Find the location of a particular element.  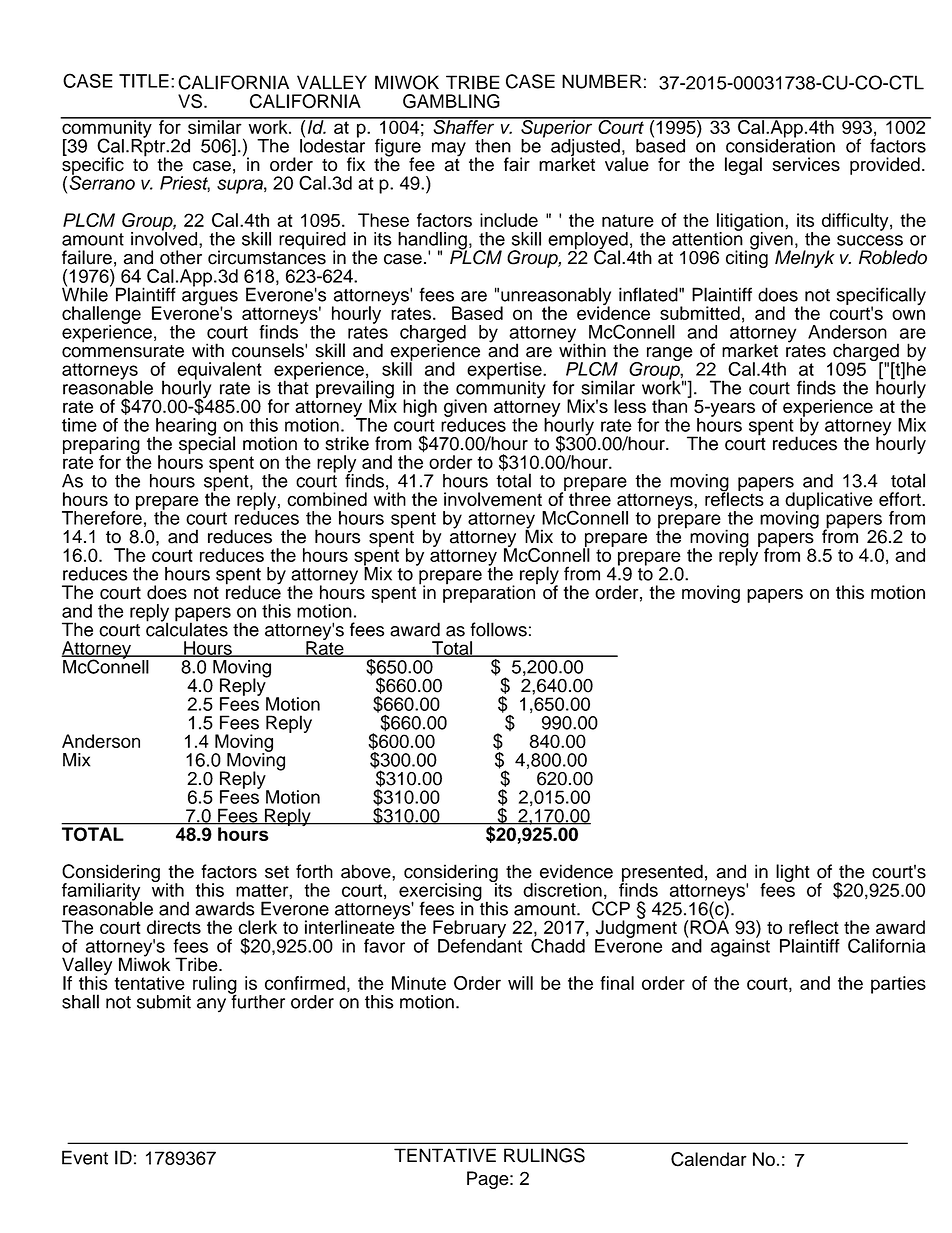

Serrano is located at coordinates (102, 181).
